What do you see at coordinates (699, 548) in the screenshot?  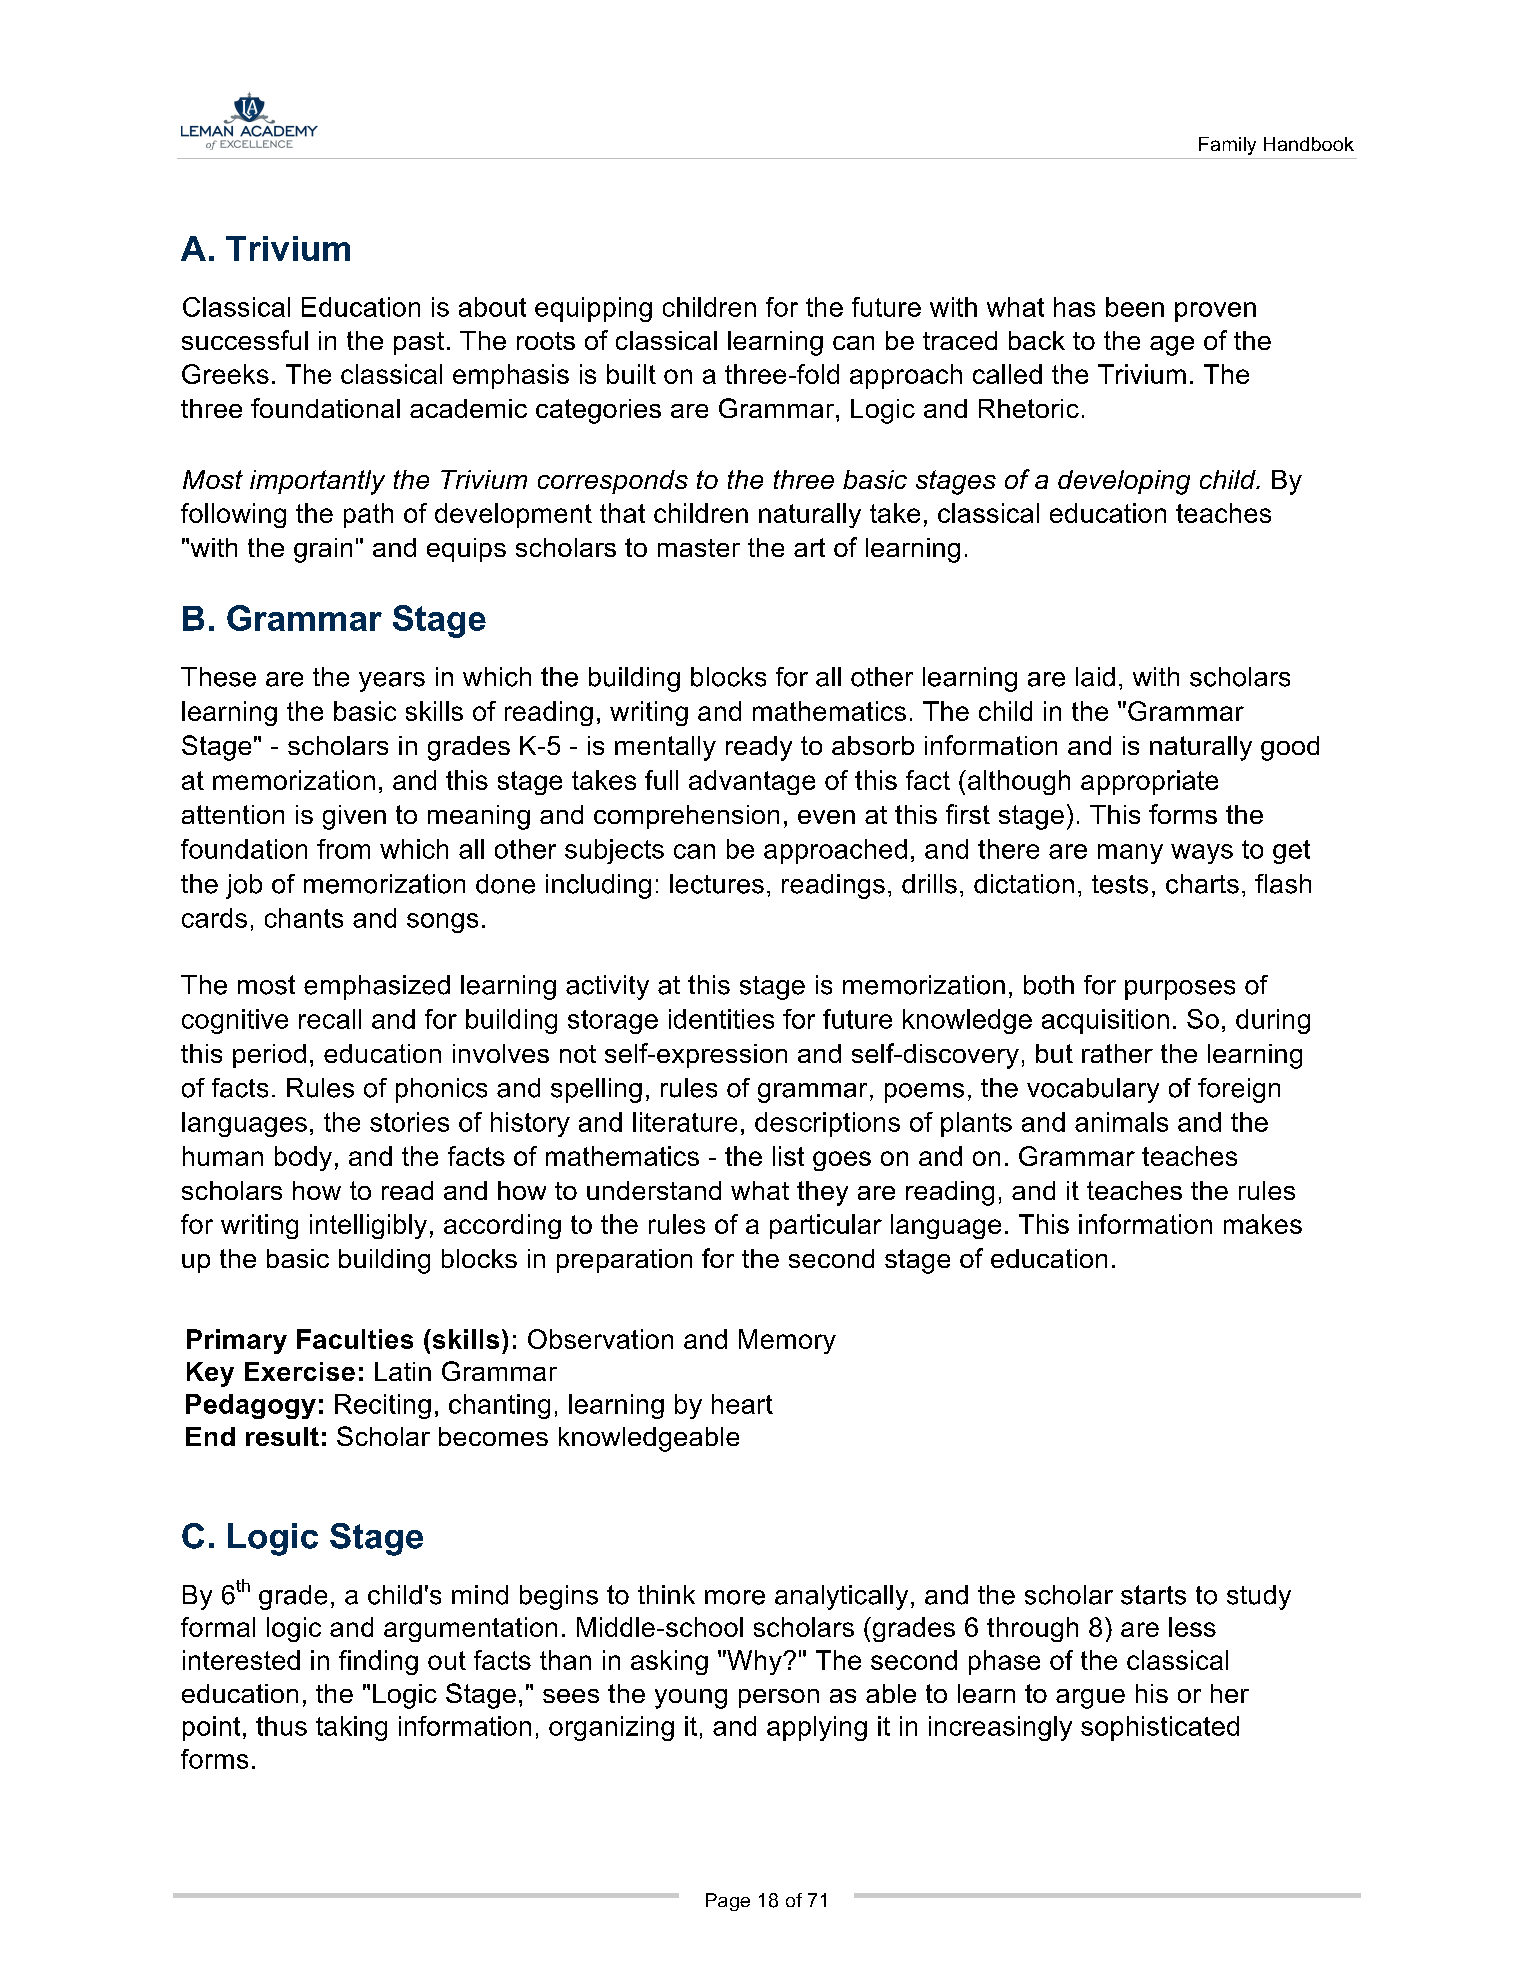 I see `master` at bounding box center [699, 548].
